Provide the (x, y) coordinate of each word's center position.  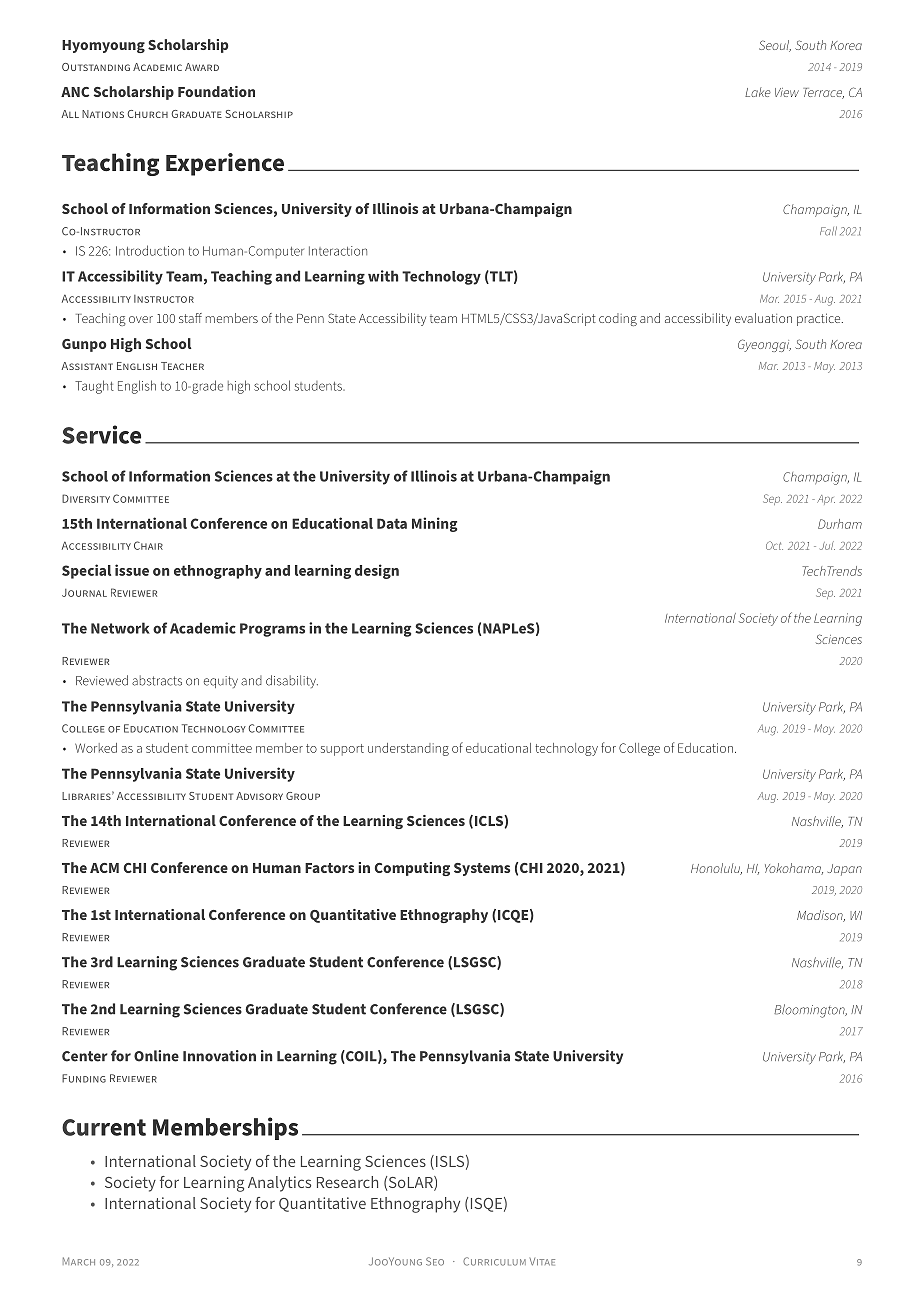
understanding (408, 749)
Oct (774, 545)
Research (347, 1182)
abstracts (157, 680)
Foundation (216, 91)
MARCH (79, 1261)
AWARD (202, 67)
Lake (758, 92)
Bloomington (810, 1011)
